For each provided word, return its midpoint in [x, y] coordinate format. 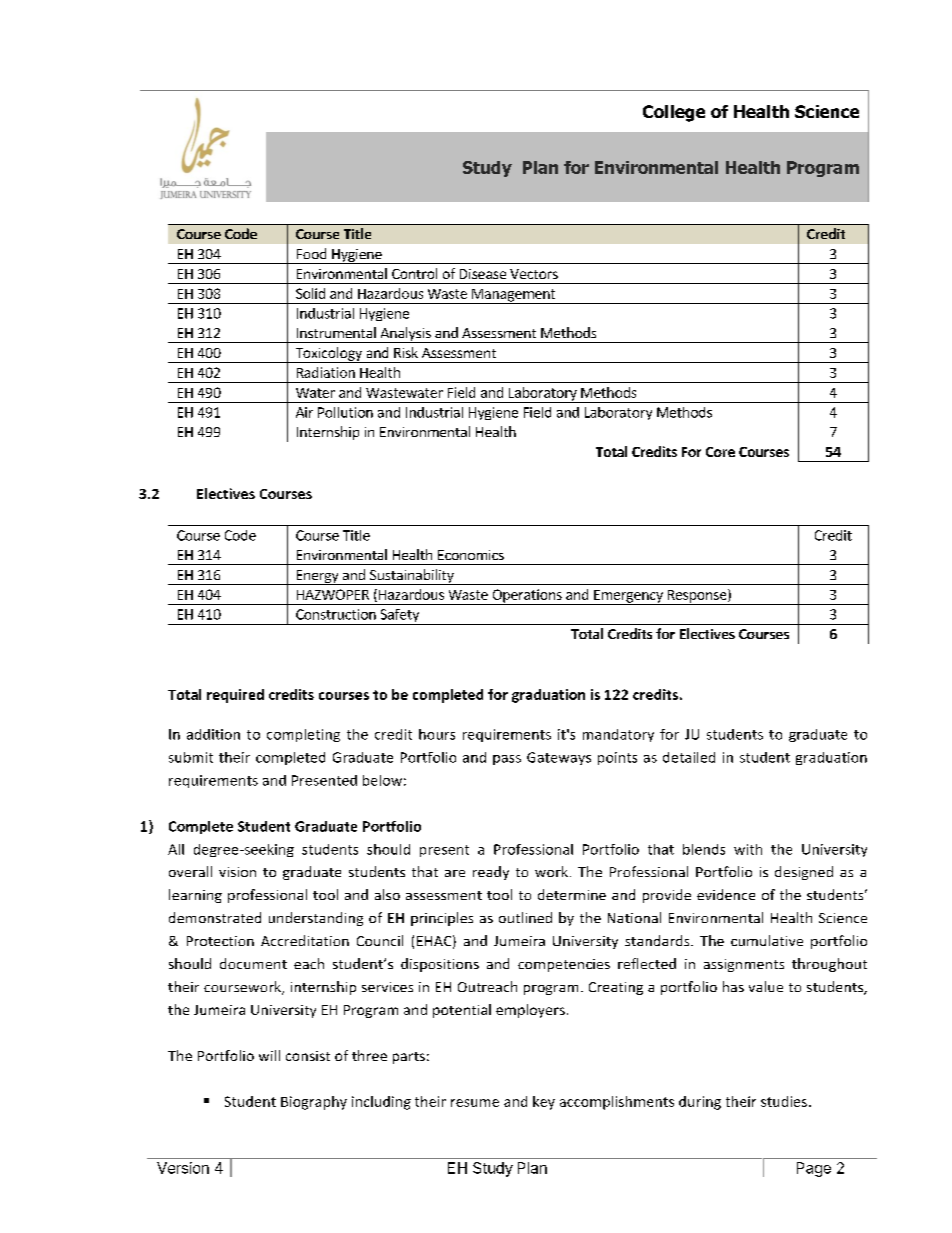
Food [311, 253]
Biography [314, 1103]
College [674, 113]
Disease [483, 274]
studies [784, 1101]
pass [507, 760]
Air [304, 412]
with [748, 849]
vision [237, 872]
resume [475, 1103]
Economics [471, 555]
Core [720, 452]
